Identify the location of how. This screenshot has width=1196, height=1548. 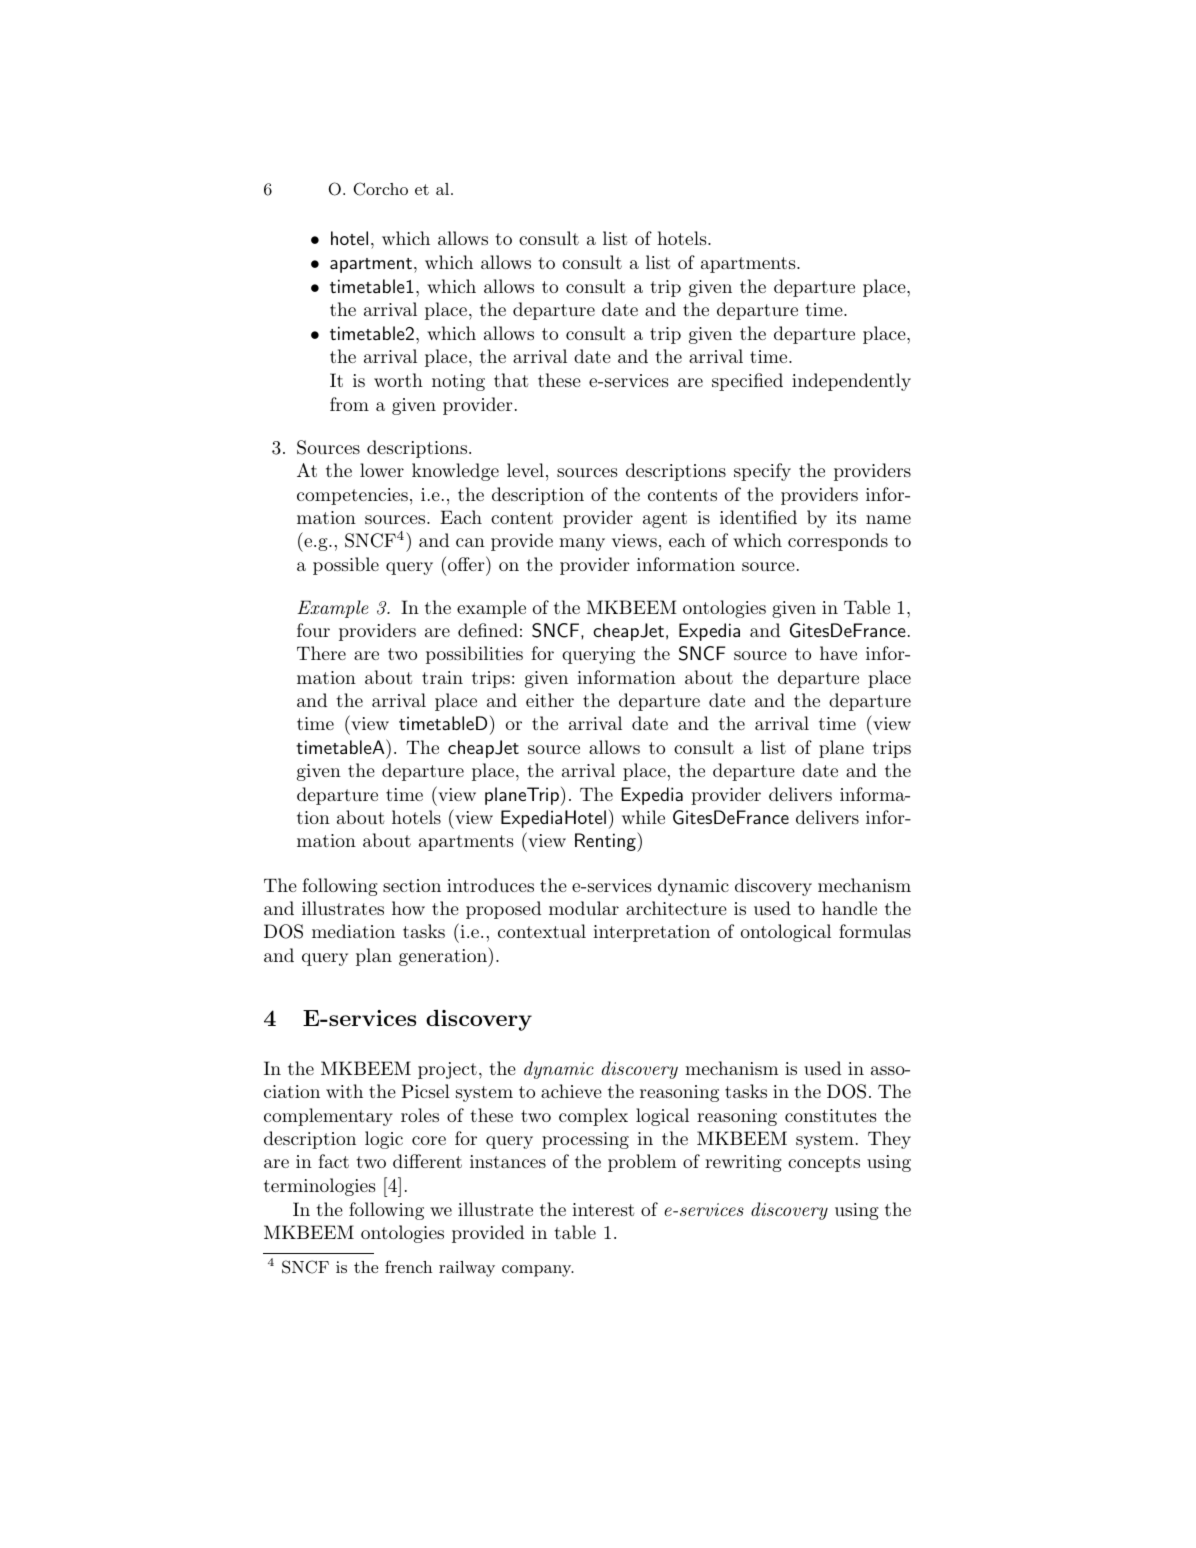
(408, 908).
